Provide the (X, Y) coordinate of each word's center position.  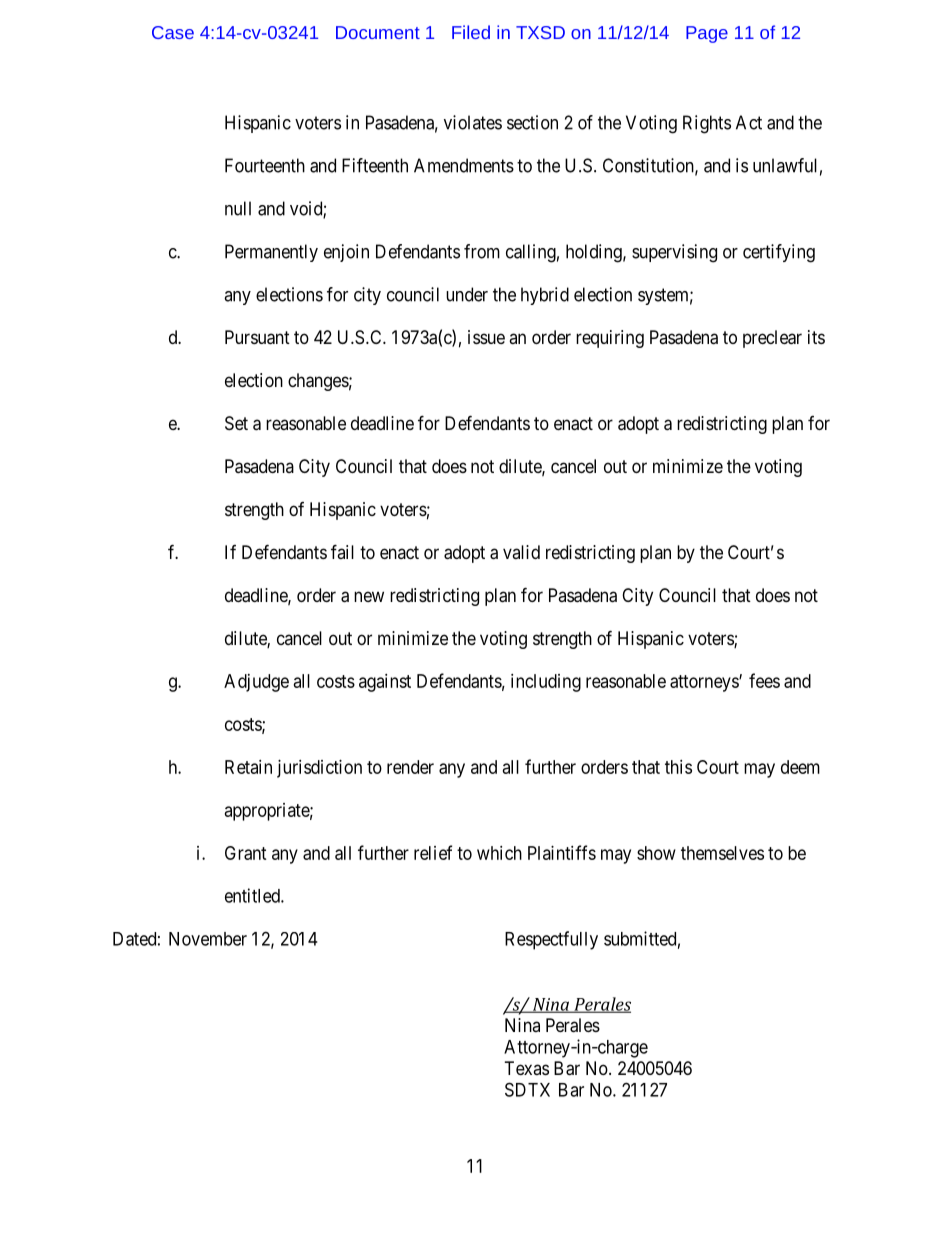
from (482, 251)
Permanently (271, 253)
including (546, 683)
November (208, 939)
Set (236, 423)
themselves (722, 853)
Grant (246, 853)
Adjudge (256, 683)
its (816, 337)
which (499, 853)
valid (521, 552)
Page (707, 34)
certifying (779, 253)
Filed (471, 32)
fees (764, 680)
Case (173, 32)
